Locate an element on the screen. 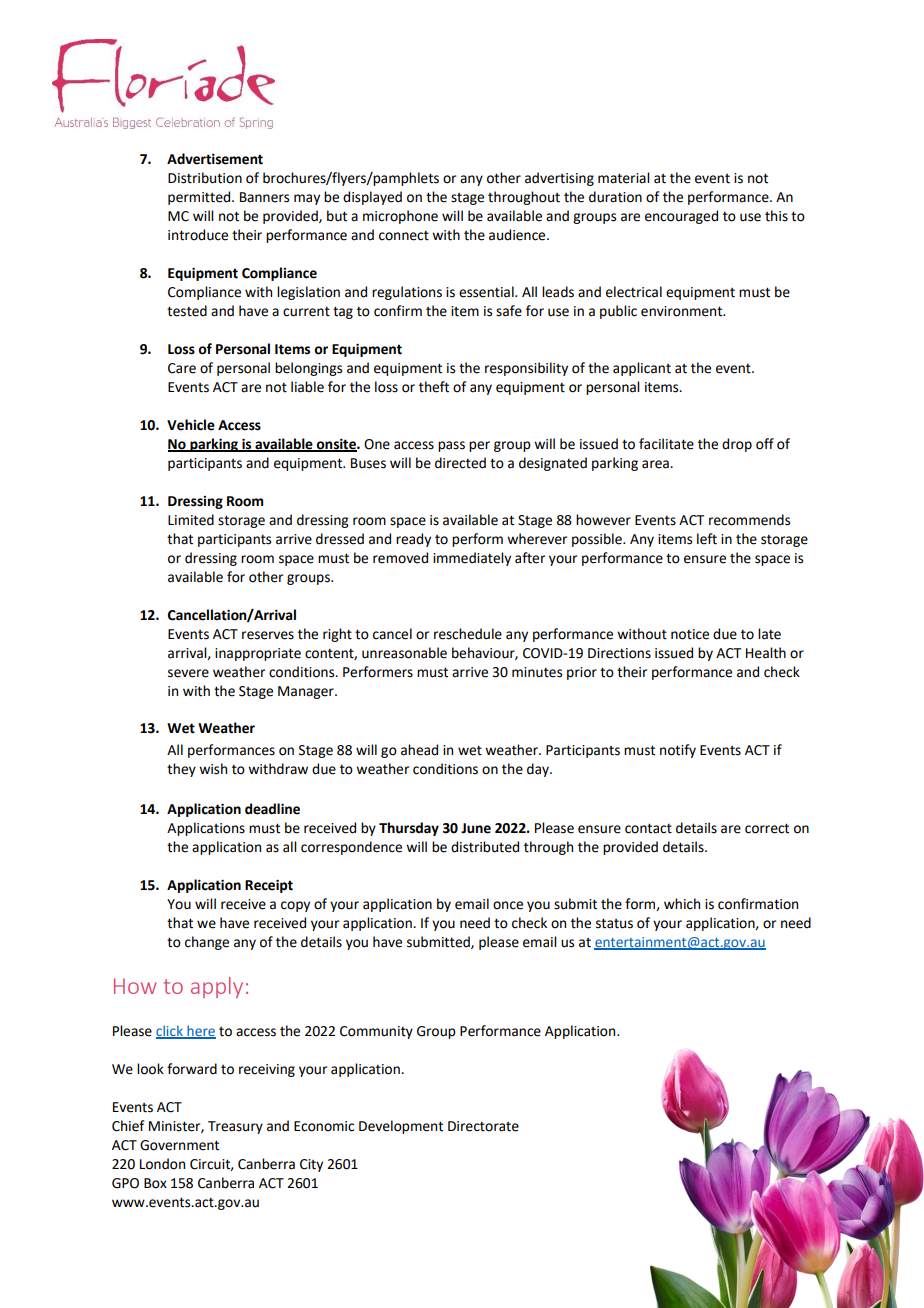  microphone is located at coordinates (400, 217).
